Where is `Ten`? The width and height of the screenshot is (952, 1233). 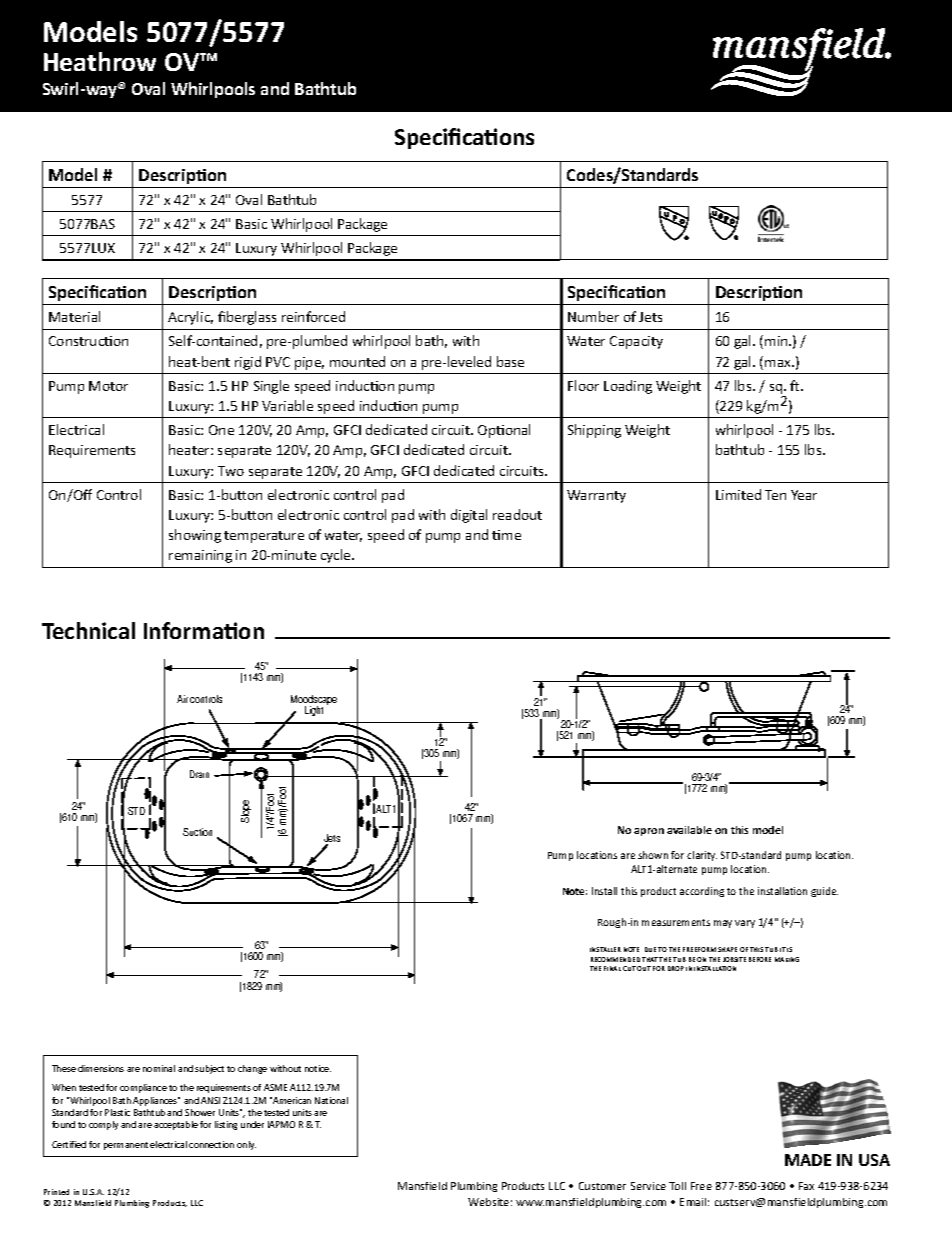
Ten is located at coordinates (775, 495).
